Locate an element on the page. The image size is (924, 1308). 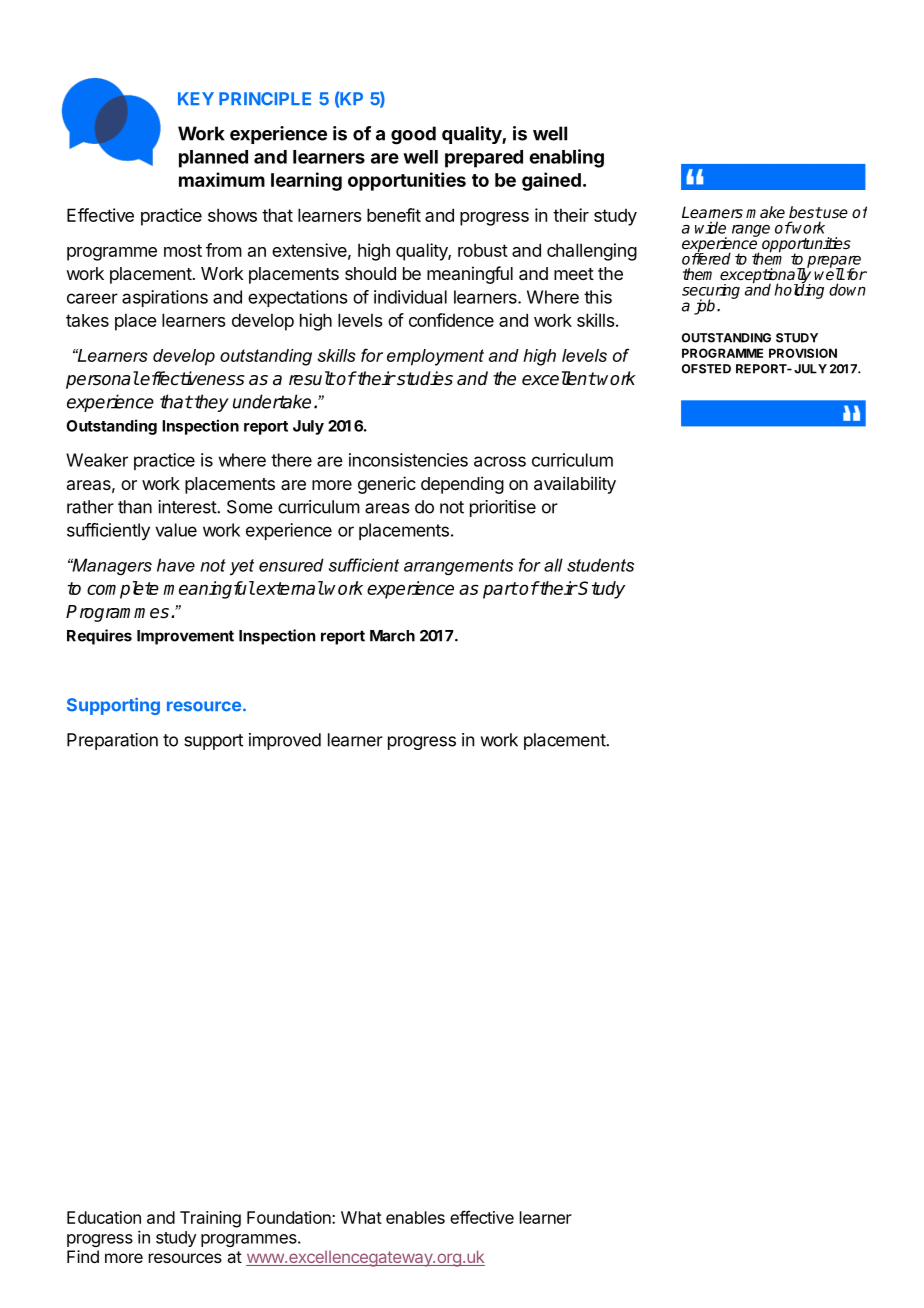
Training is located at coordinates (210, 1219).
